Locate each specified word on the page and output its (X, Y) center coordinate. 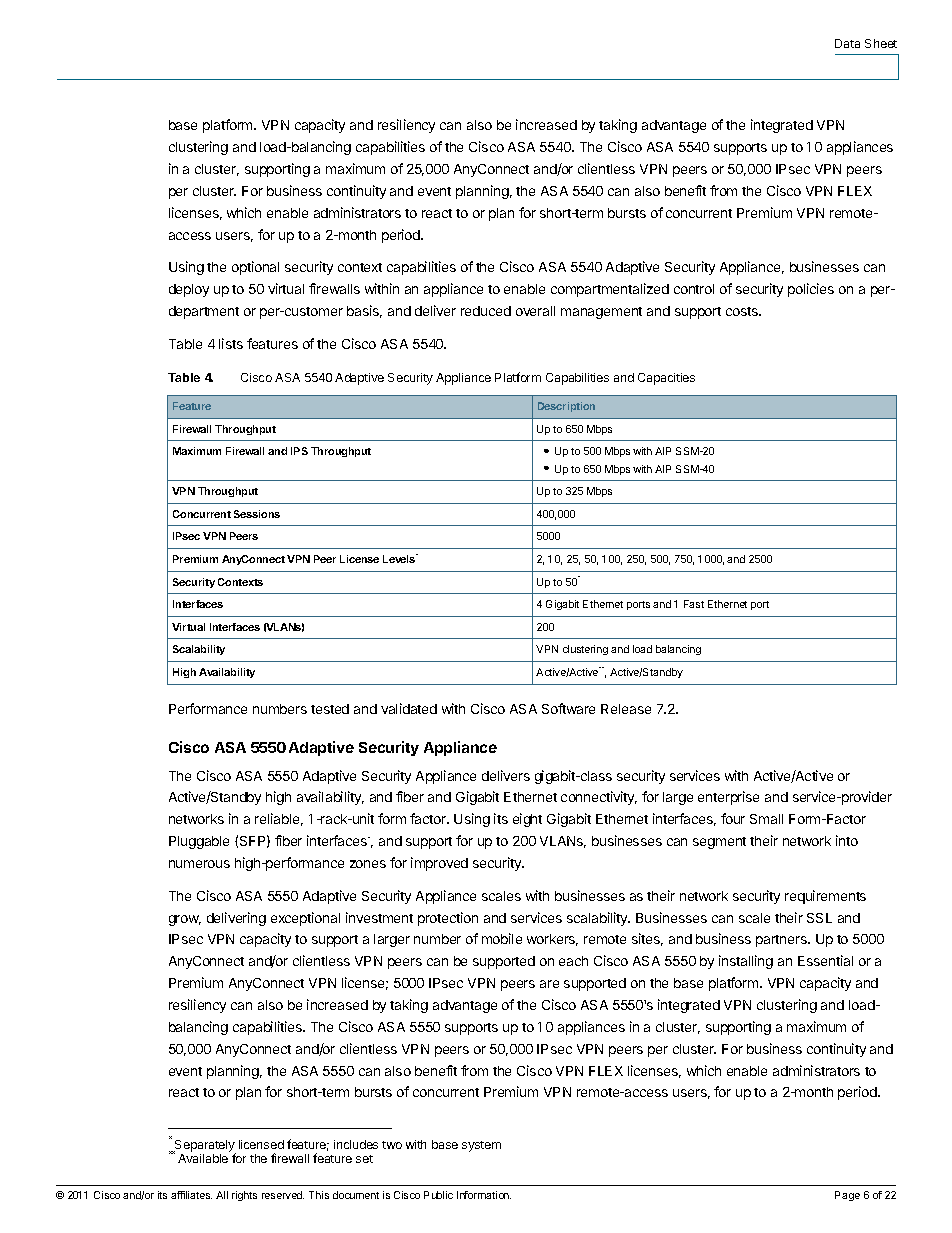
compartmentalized (610, 290)
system (481, 1146)
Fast (694, 604)
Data (847, 43)
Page (847, 1196)
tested (330, 709)
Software (568, 708)
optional (255, 268)
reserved (283, 1195)
